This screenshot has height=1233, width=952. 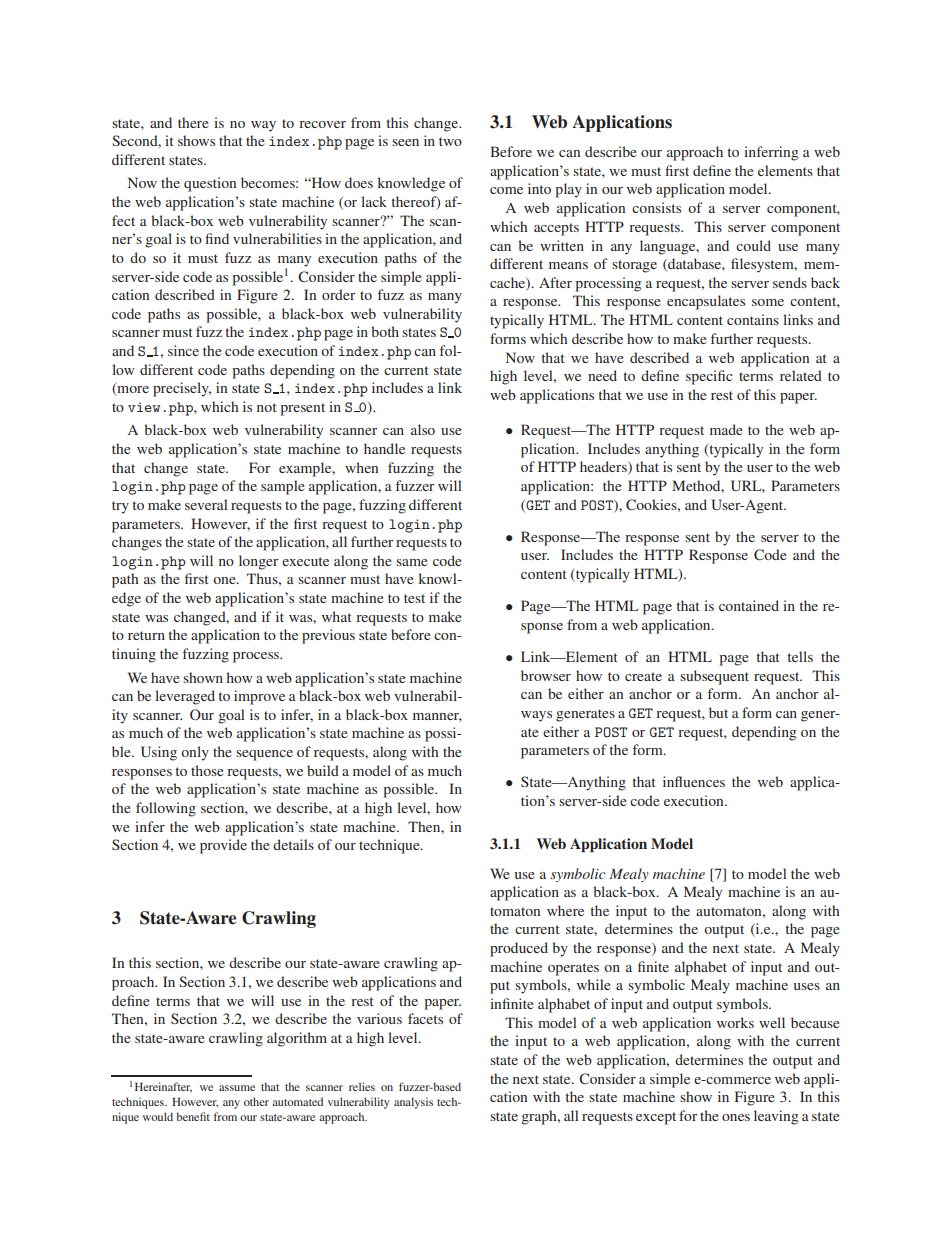 I want to click on test, so click(x=414, y=598).
